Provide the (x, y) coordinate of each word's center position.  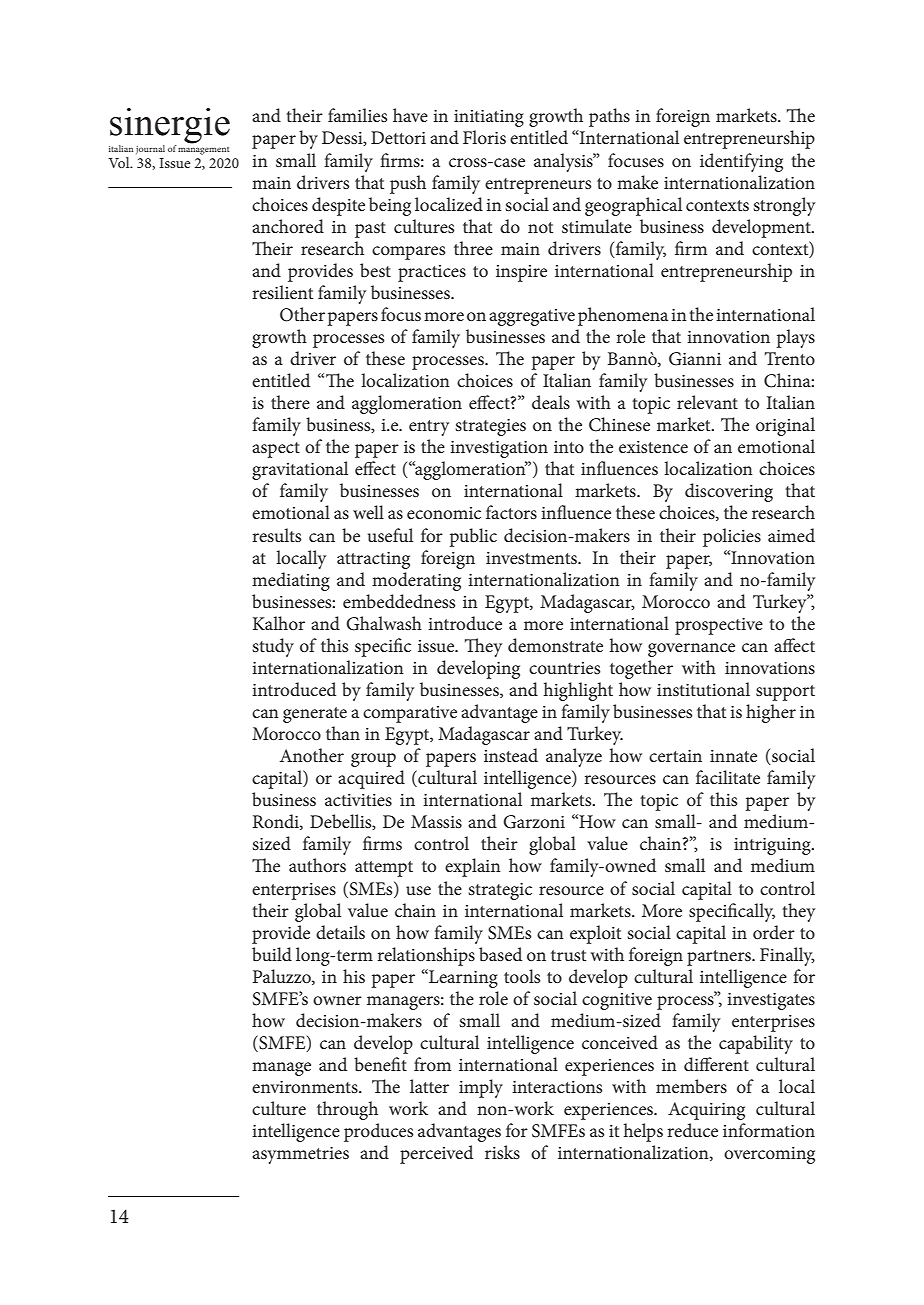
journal (150, 149)
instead (511, 755)
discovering (729, 492)
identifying (741, 162)
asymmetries (300, 1155)
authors (317, 865)
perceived (436, 1154)
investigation (499, 449)
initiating (489, 118)
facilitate (728, 777)
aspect (276, 450)
